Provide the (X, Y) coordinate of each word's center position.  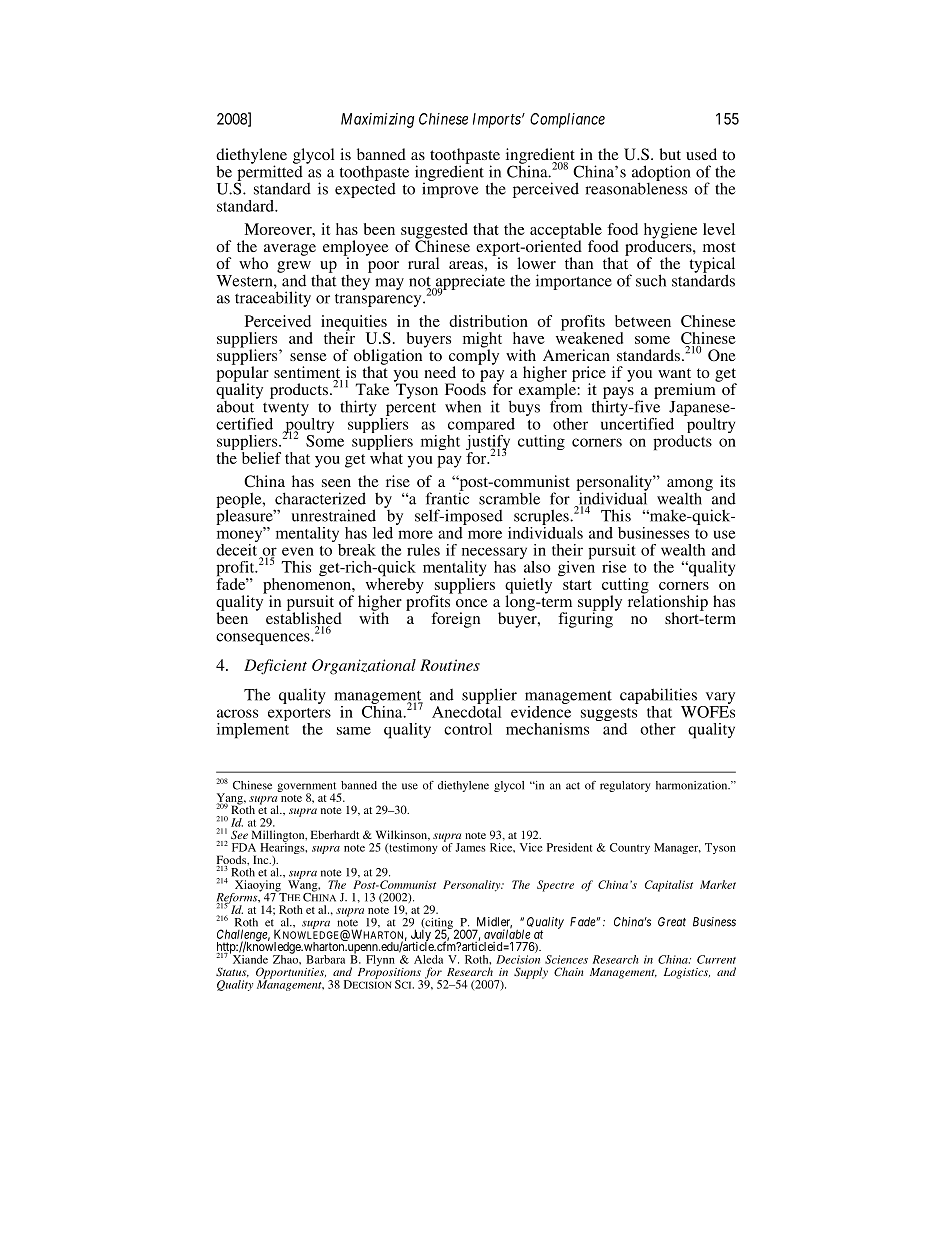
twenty (286, 409)
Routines (450, 665)
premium (686, 390)
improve (450, 189)
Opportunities (291, 974)
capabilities (658, 696)
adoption (661, 174)
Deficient (275, 667)
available (507, 933)
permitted (269, 173)
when (463, 406)
